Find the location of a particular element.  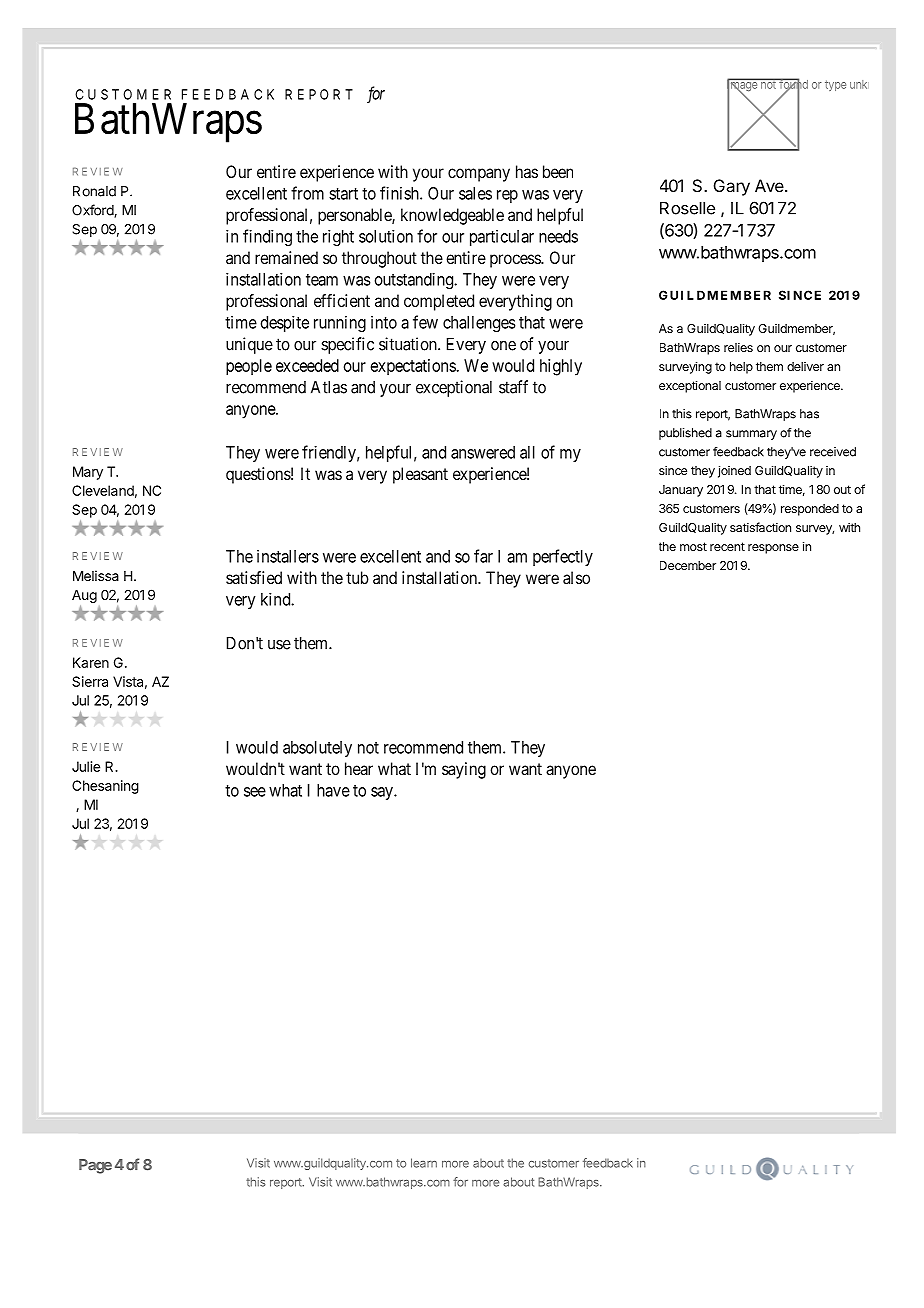

Ronald is located at coordinates (94, 191).
